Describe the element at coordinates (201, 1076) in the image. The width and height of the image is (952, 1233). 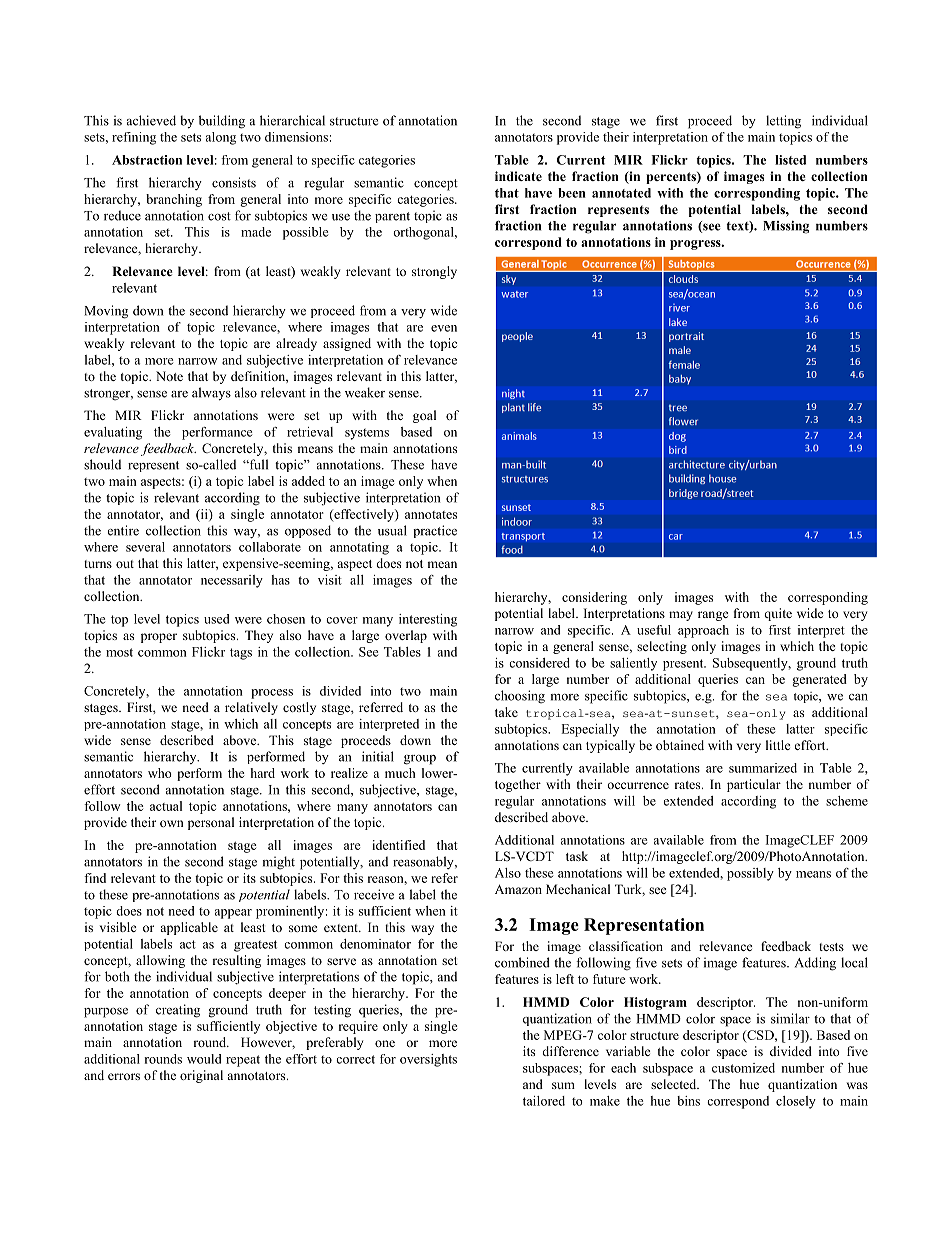
I see `original` at that location.
